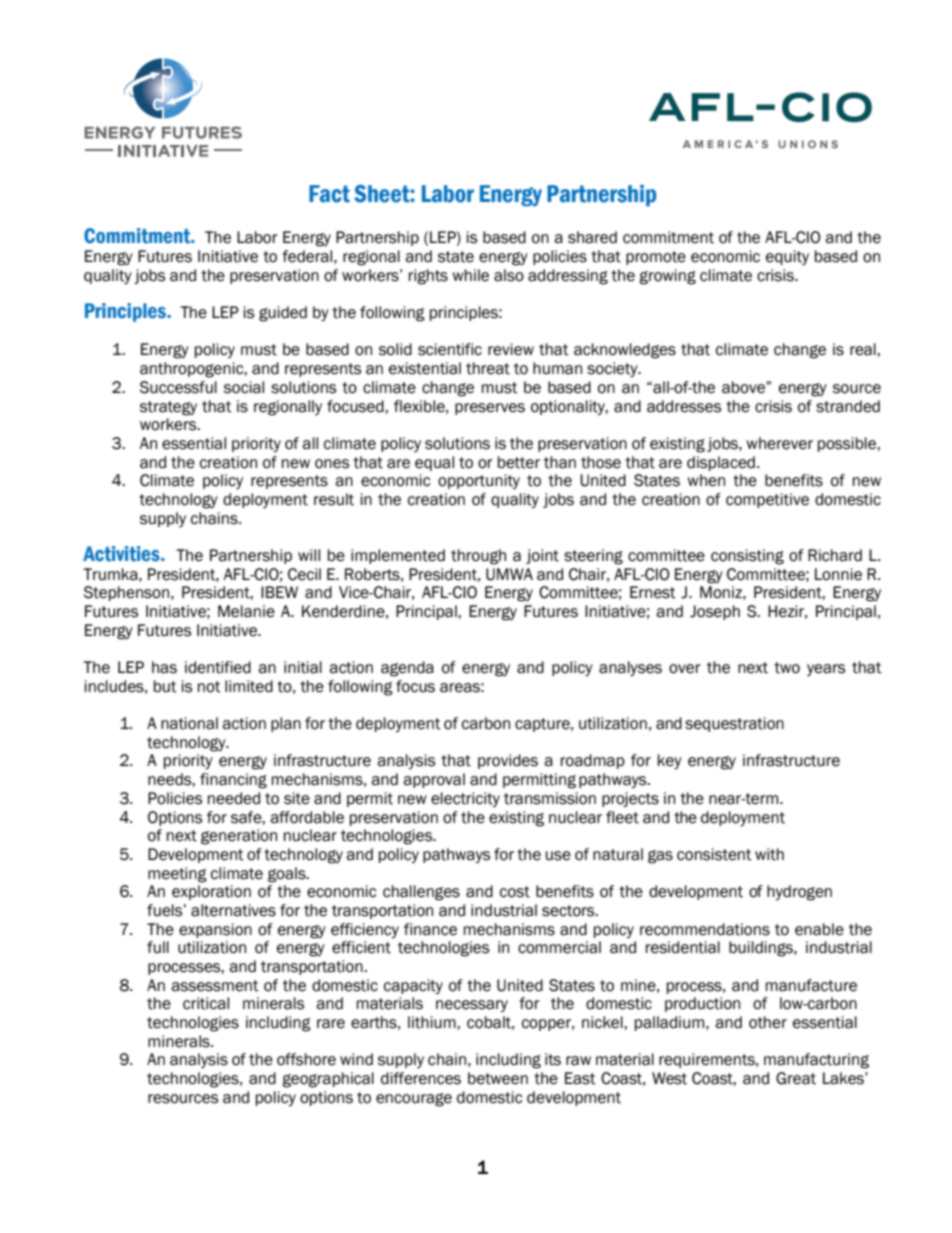 This page has height=1233, width=952. Describe the element at coordinates (787, 257) in the page. I see `equity` at that location.
